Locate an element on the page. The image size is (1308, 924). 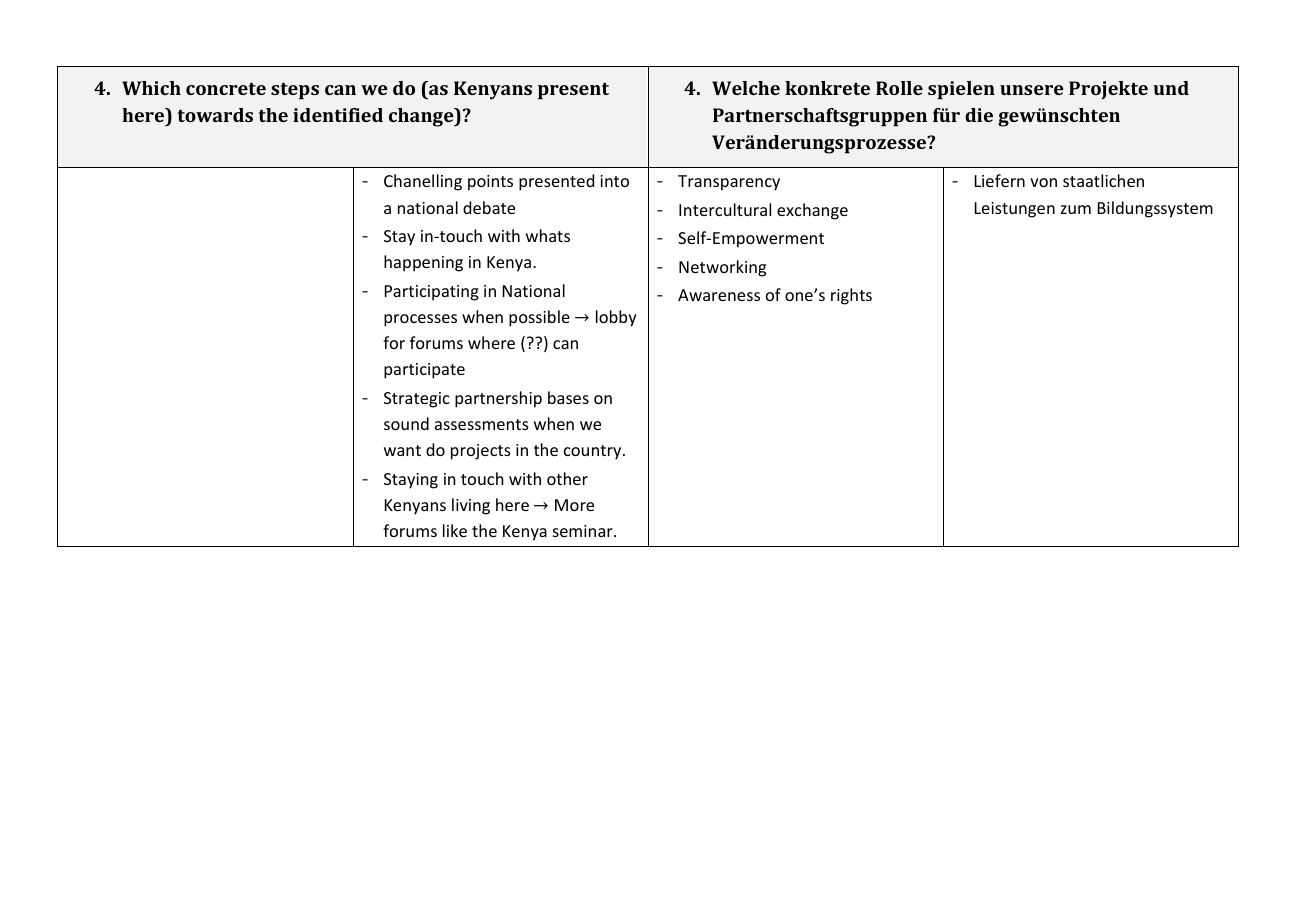
happening is located at coordinates (423, 263).
